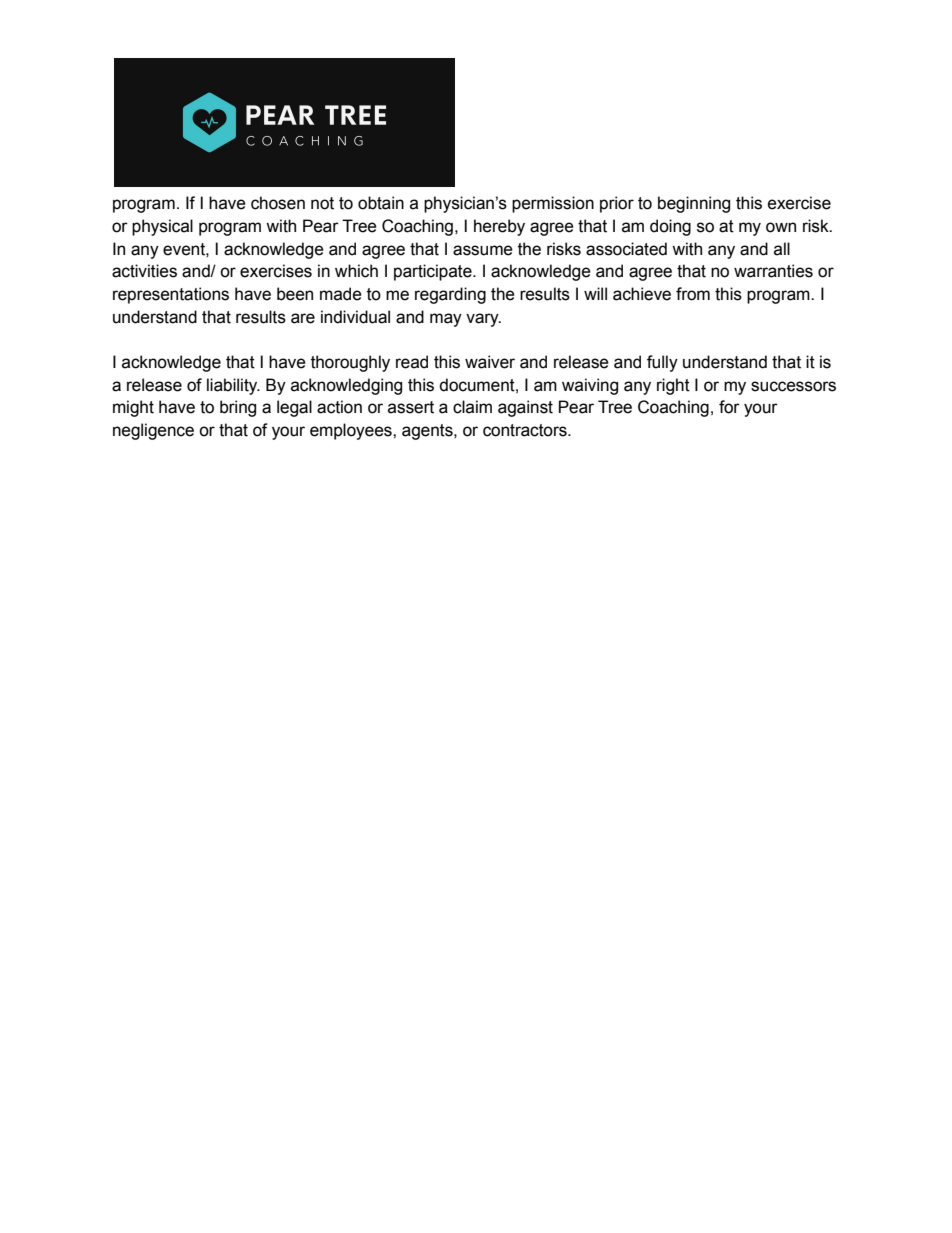 This screenshot has height=1233, width=952. Describe the element at coordinates (303, 318) in the screenshot. I see `are` at that location.
